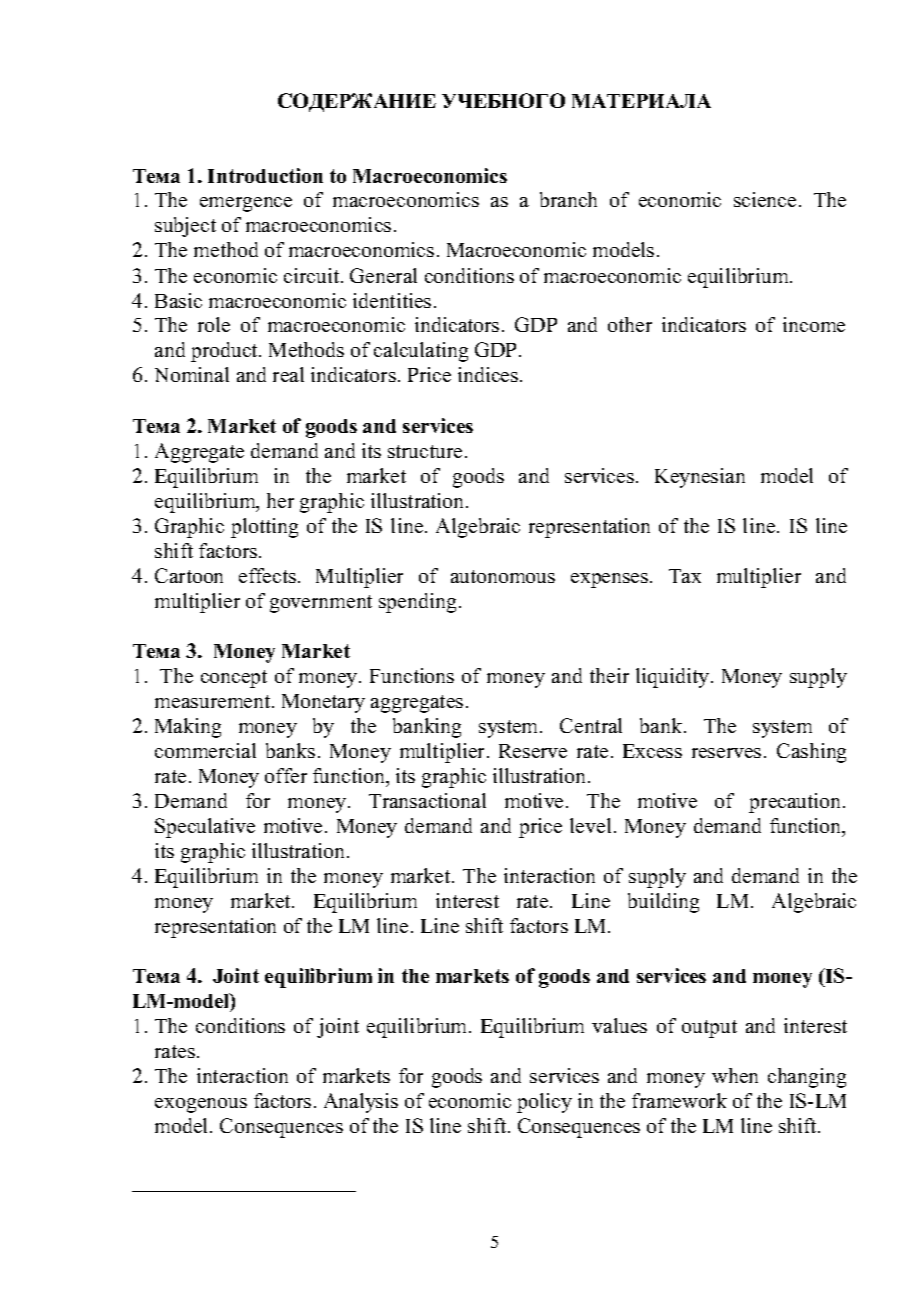  I want to click on policy, so click(544, 1103).
